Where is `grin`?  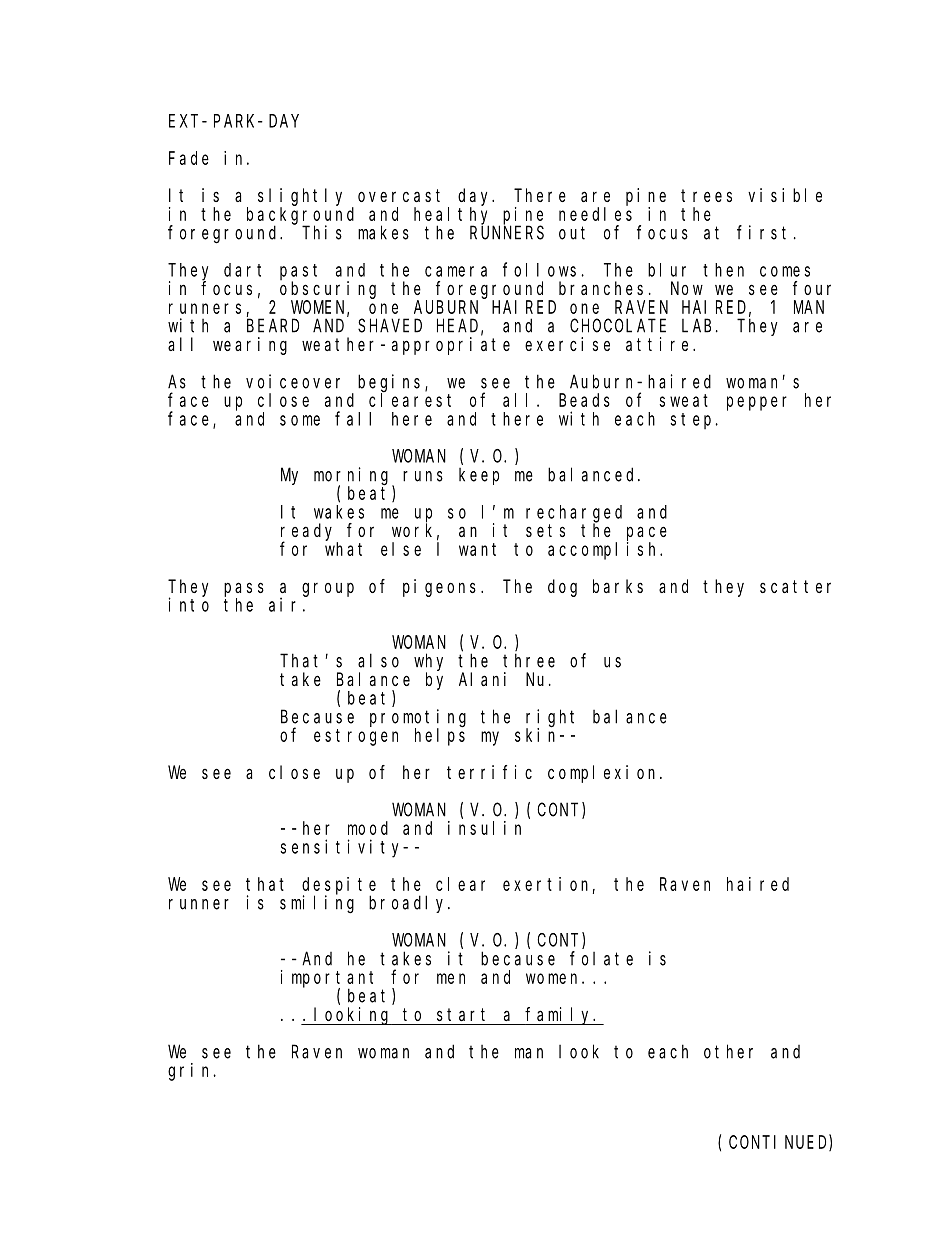
grin is located at coordinates (191, 1072).
